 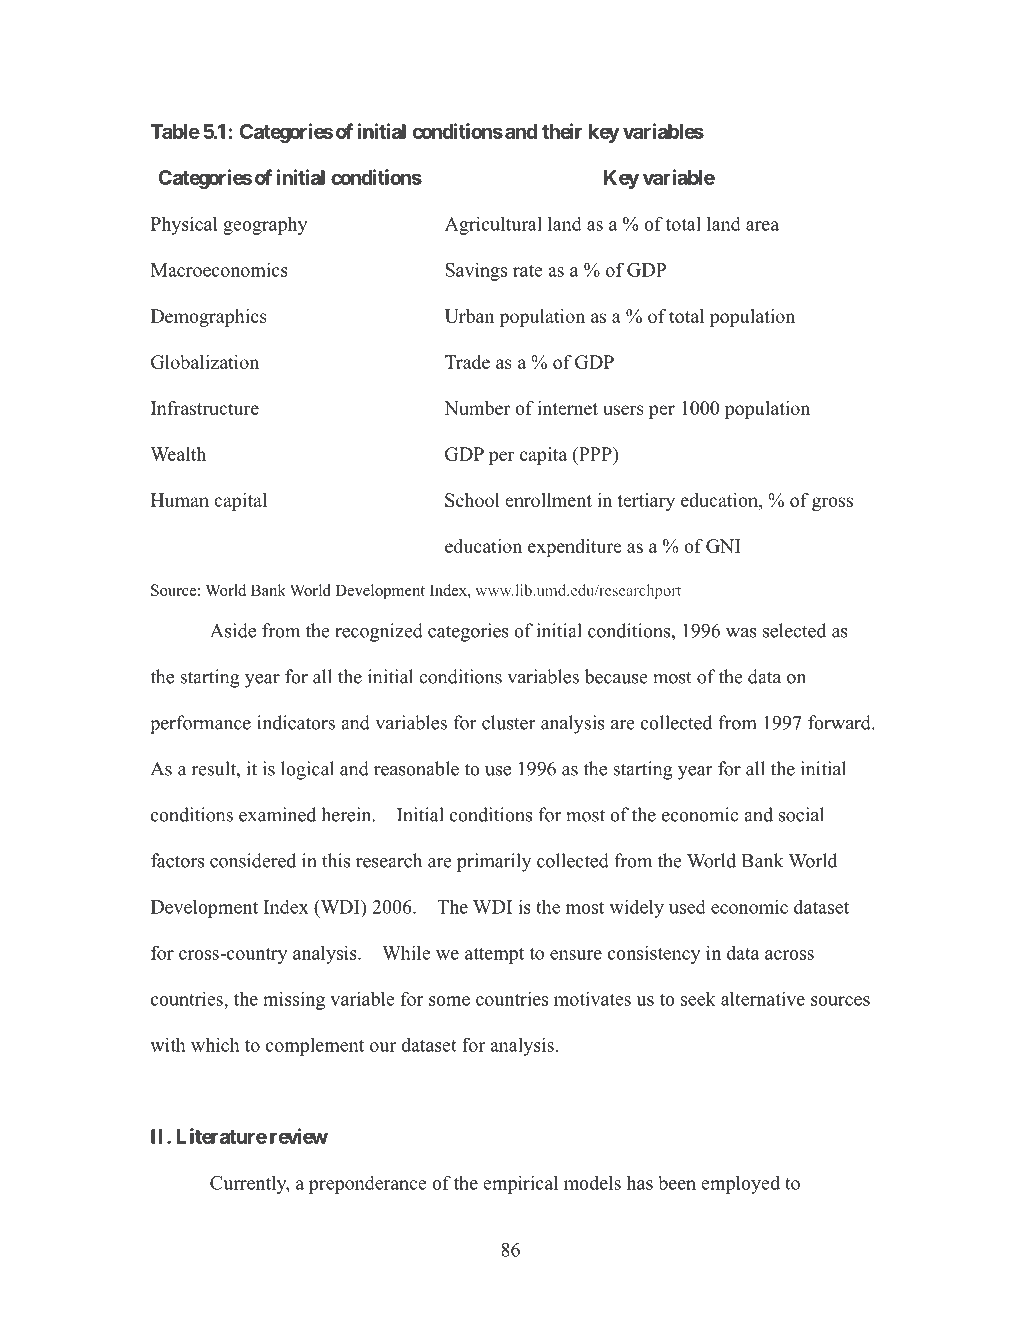 I want to click on considered, so click(x=253, y=860).
